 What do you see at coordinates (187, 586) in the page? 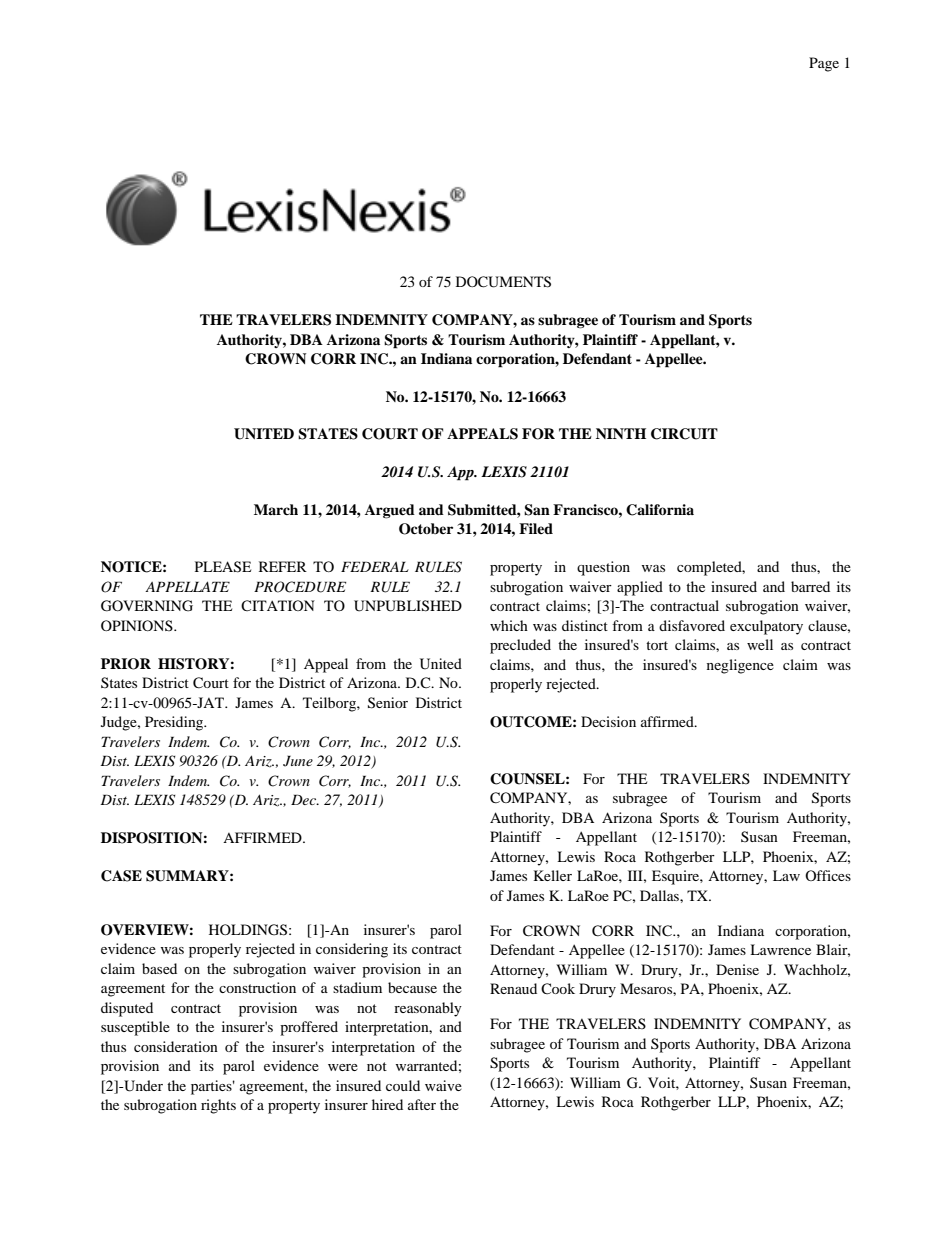
I see `APPELLATE` at bounding box center [187, 586].
